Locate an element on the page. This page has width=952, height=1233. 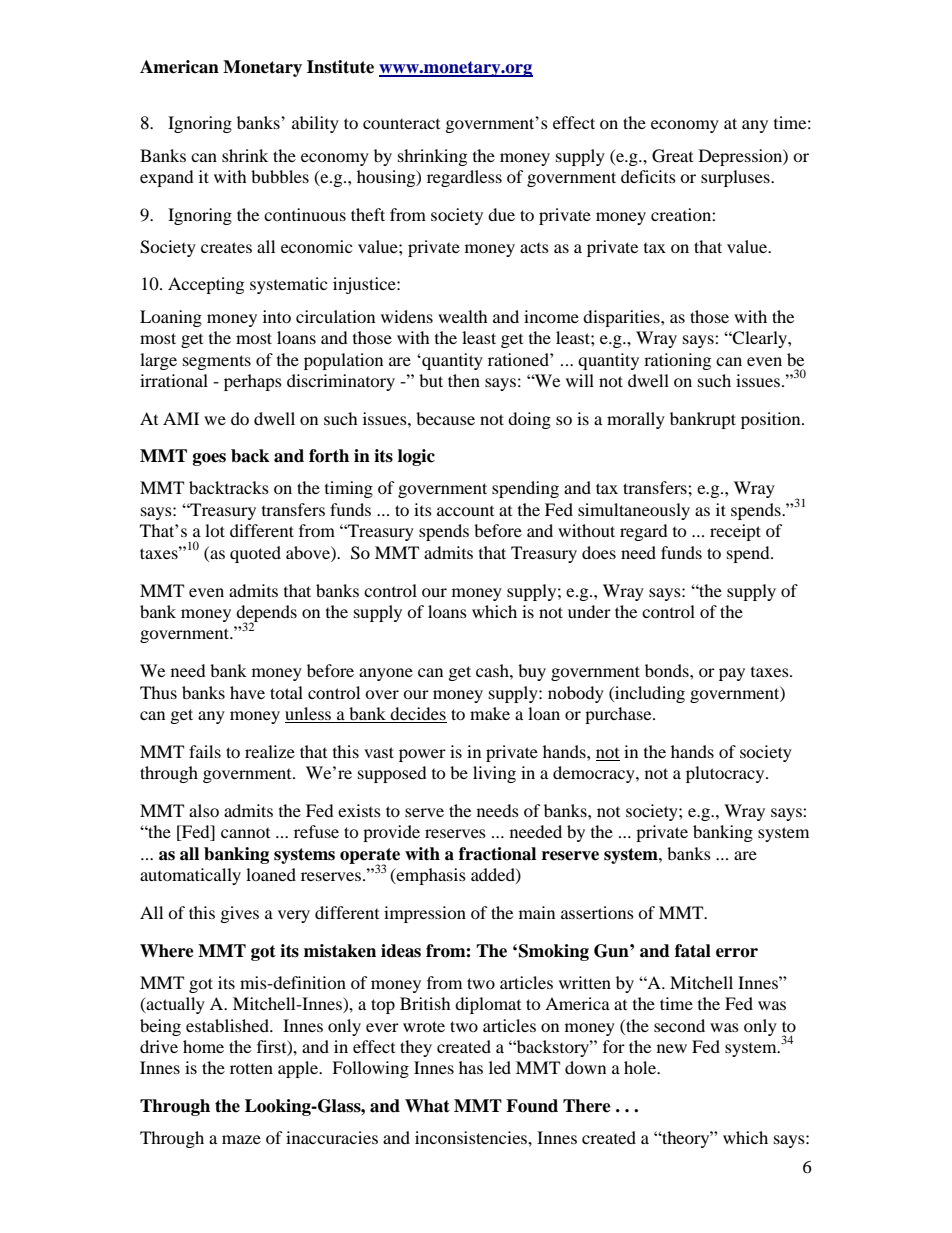
bonds is located at coordinates (668, 670).
